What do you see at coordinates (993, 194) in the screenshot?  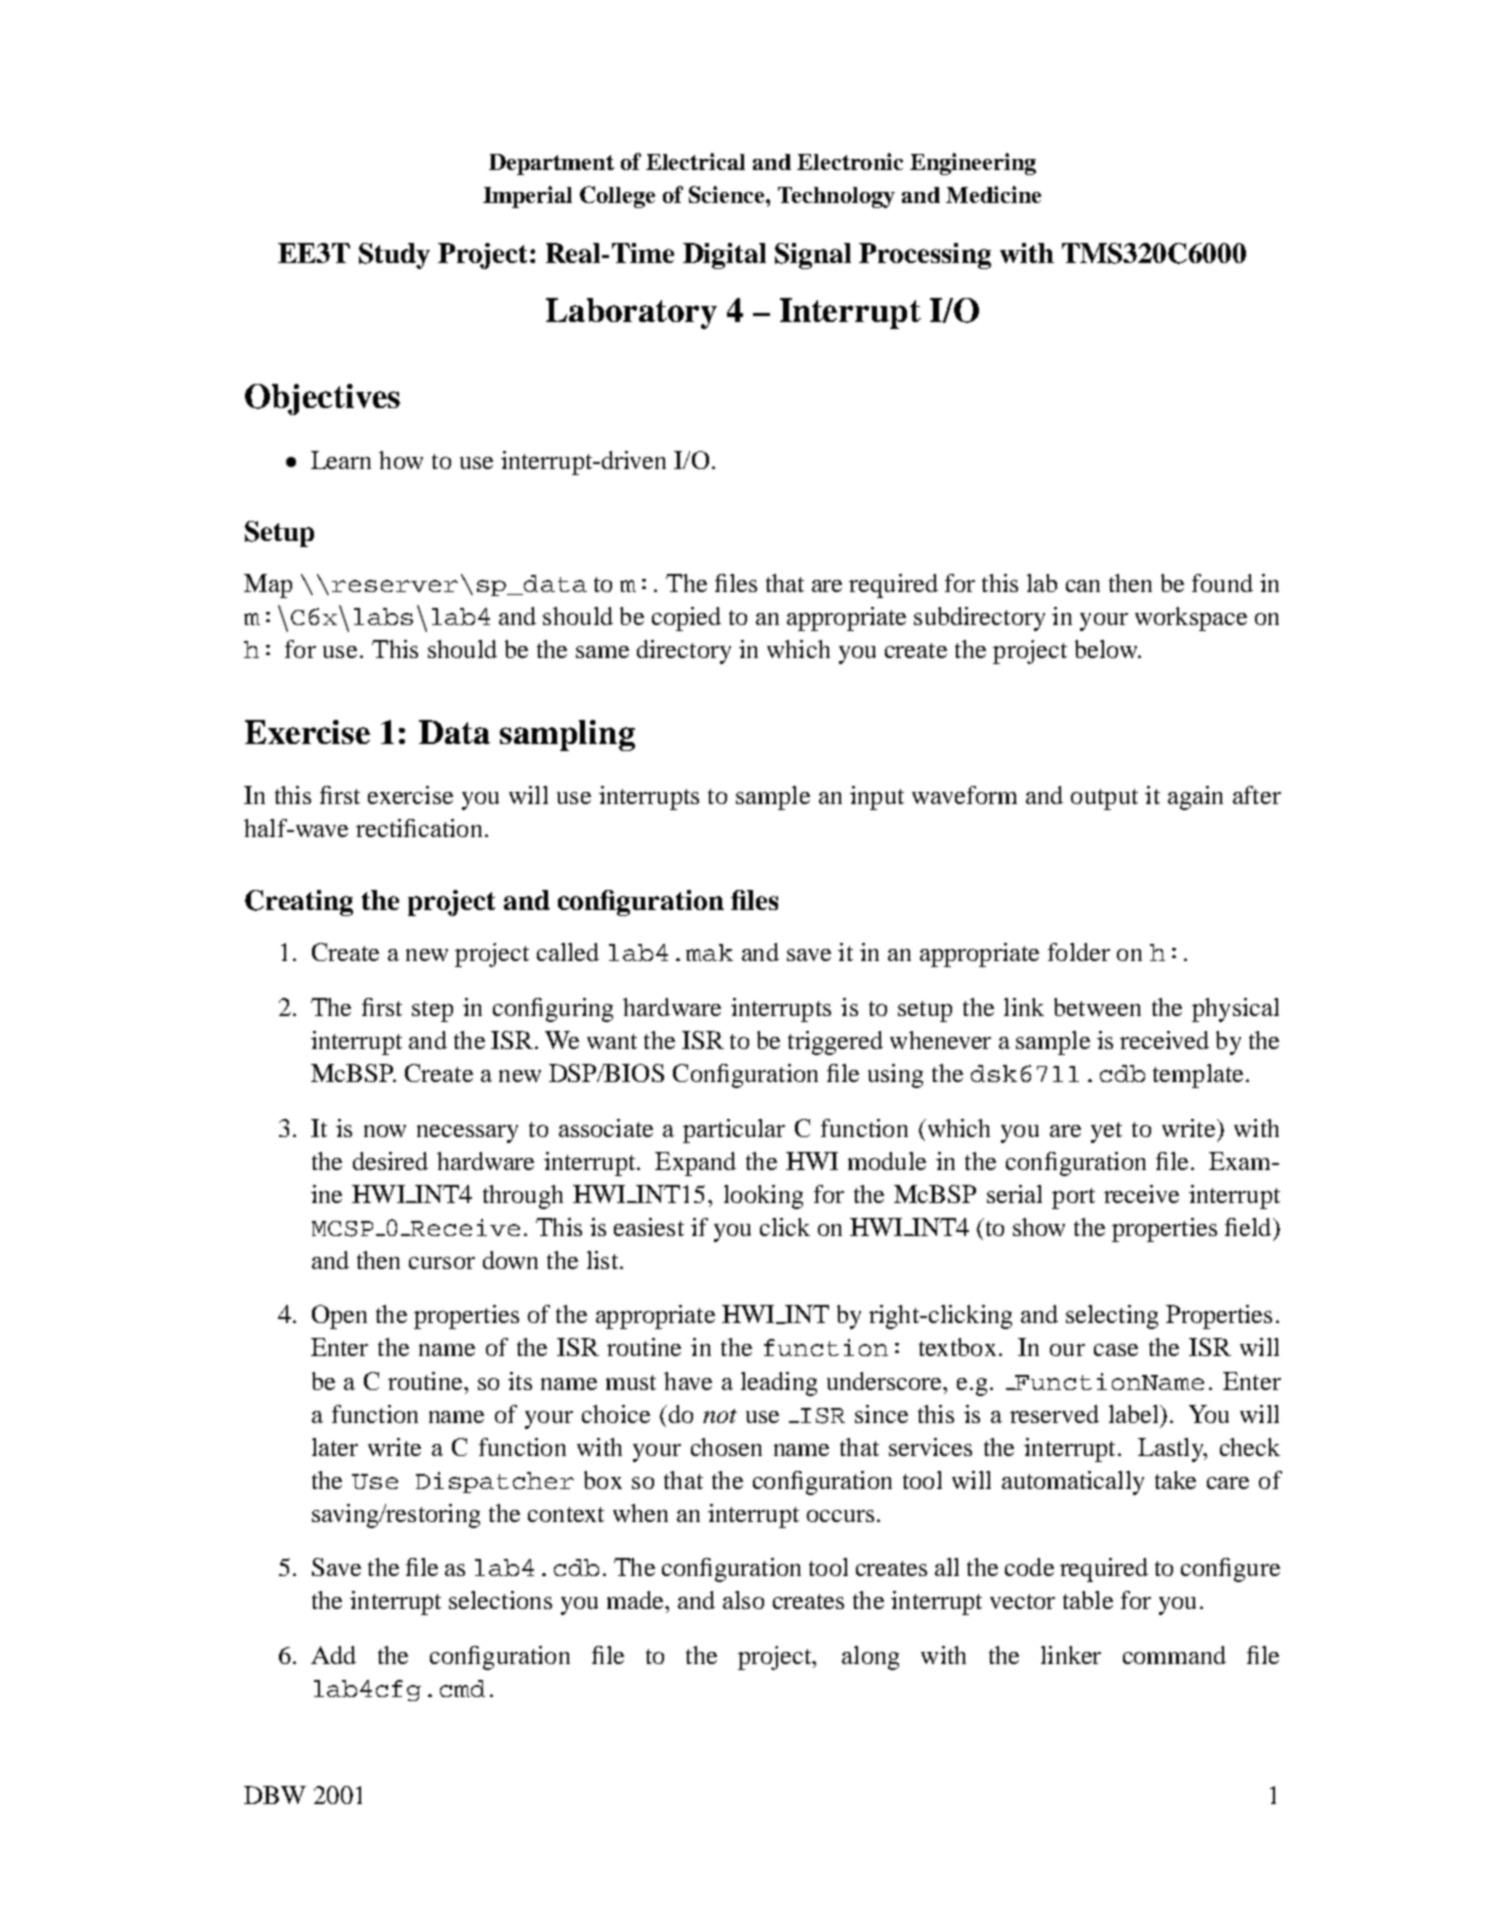 I see `Medicine` at bounding box center [993, 194].
